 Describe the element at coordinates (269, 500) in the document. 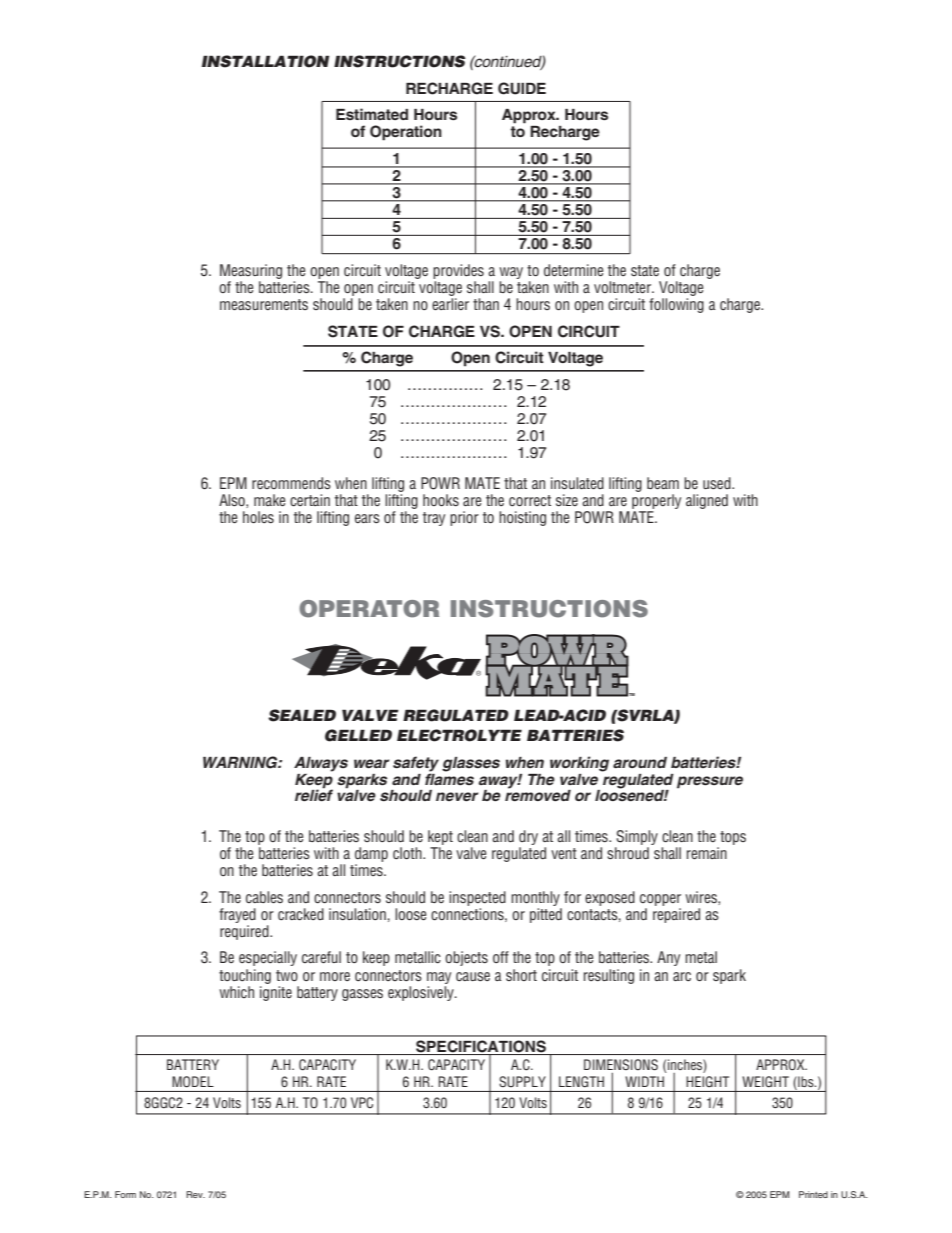

I see `make` at that location.
